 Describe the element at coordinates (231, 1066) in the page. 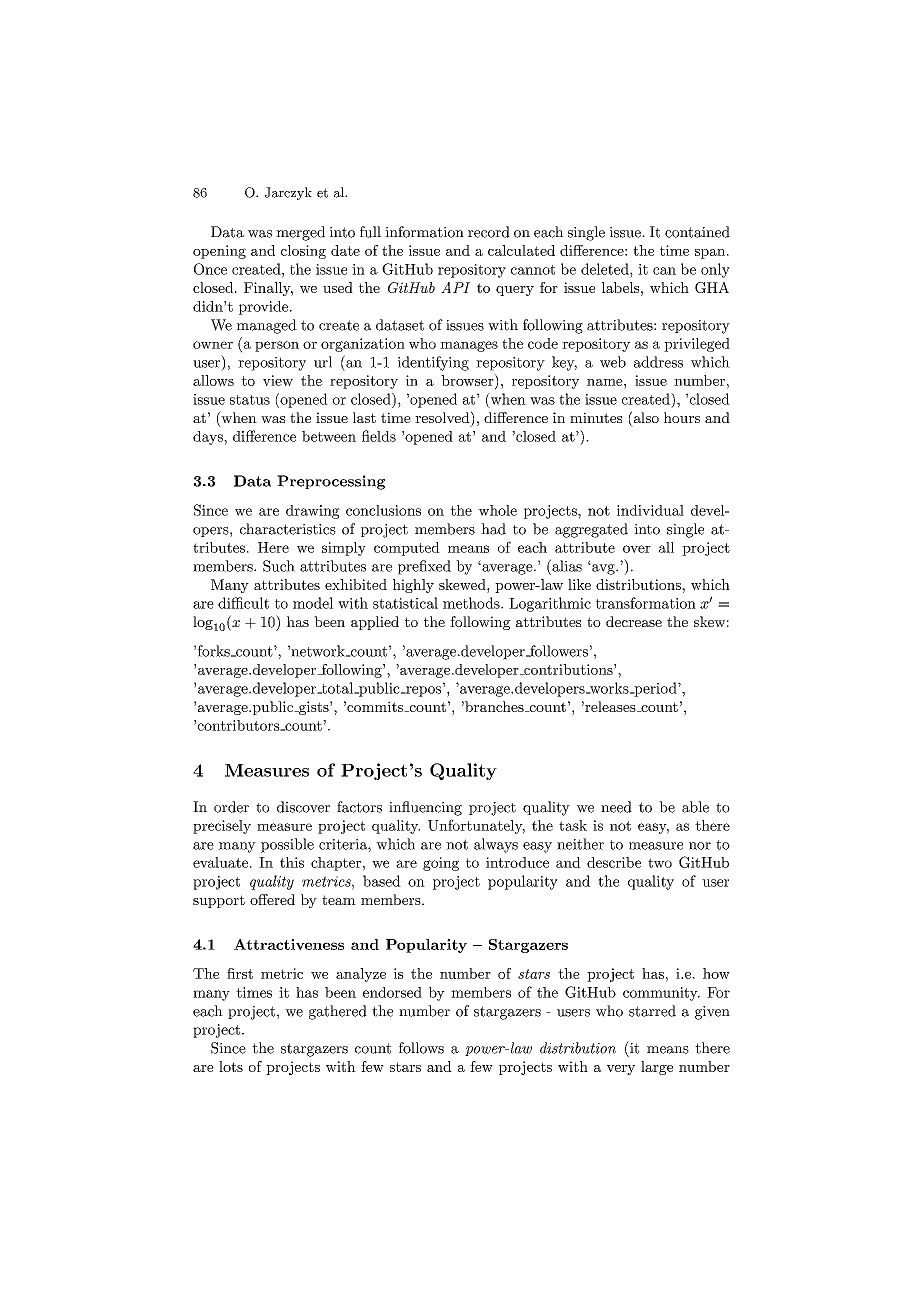

I see `lots` at that location.
